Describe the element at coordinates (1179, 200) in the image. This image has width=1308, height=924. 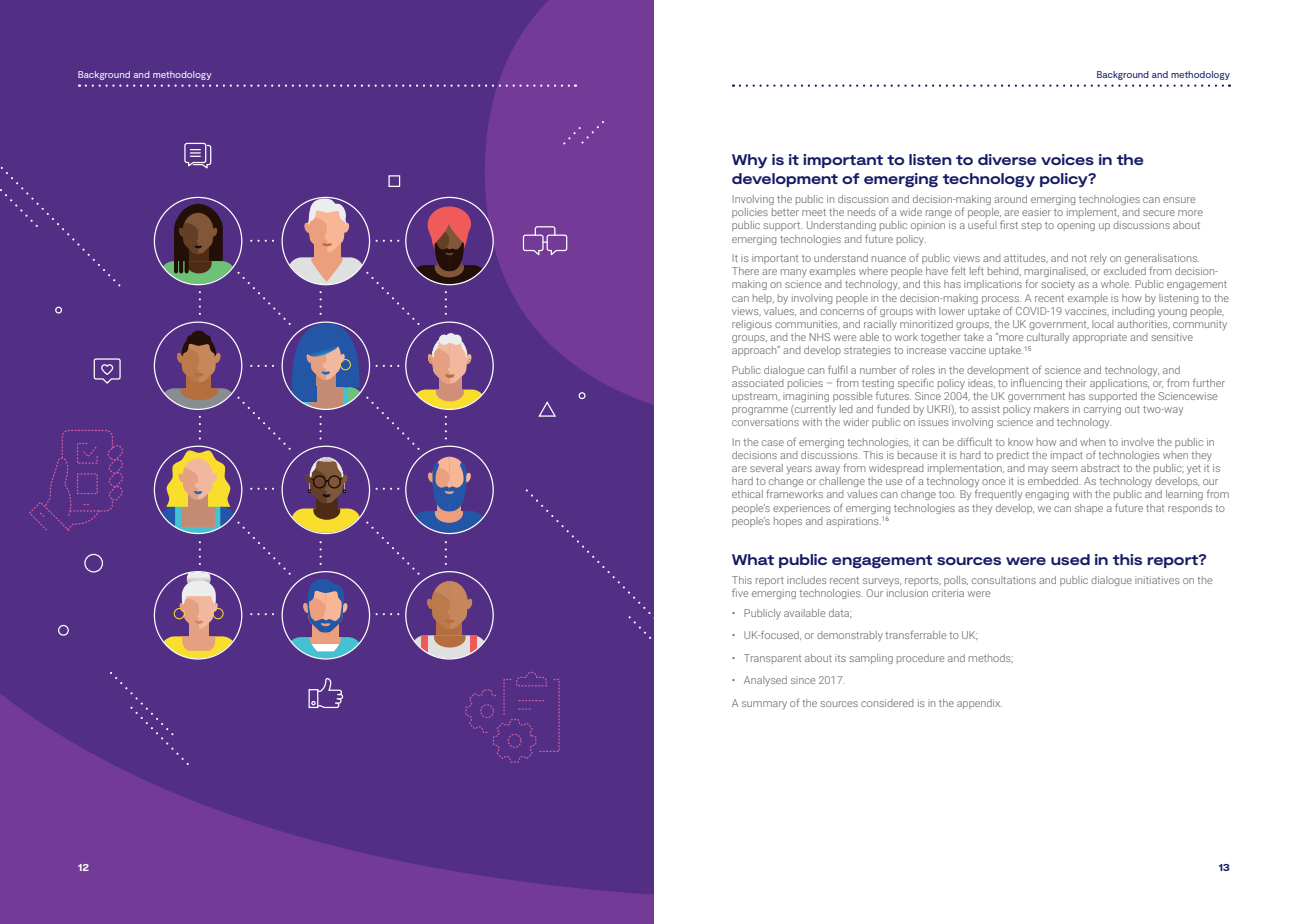
I see `ensure` at that location.
